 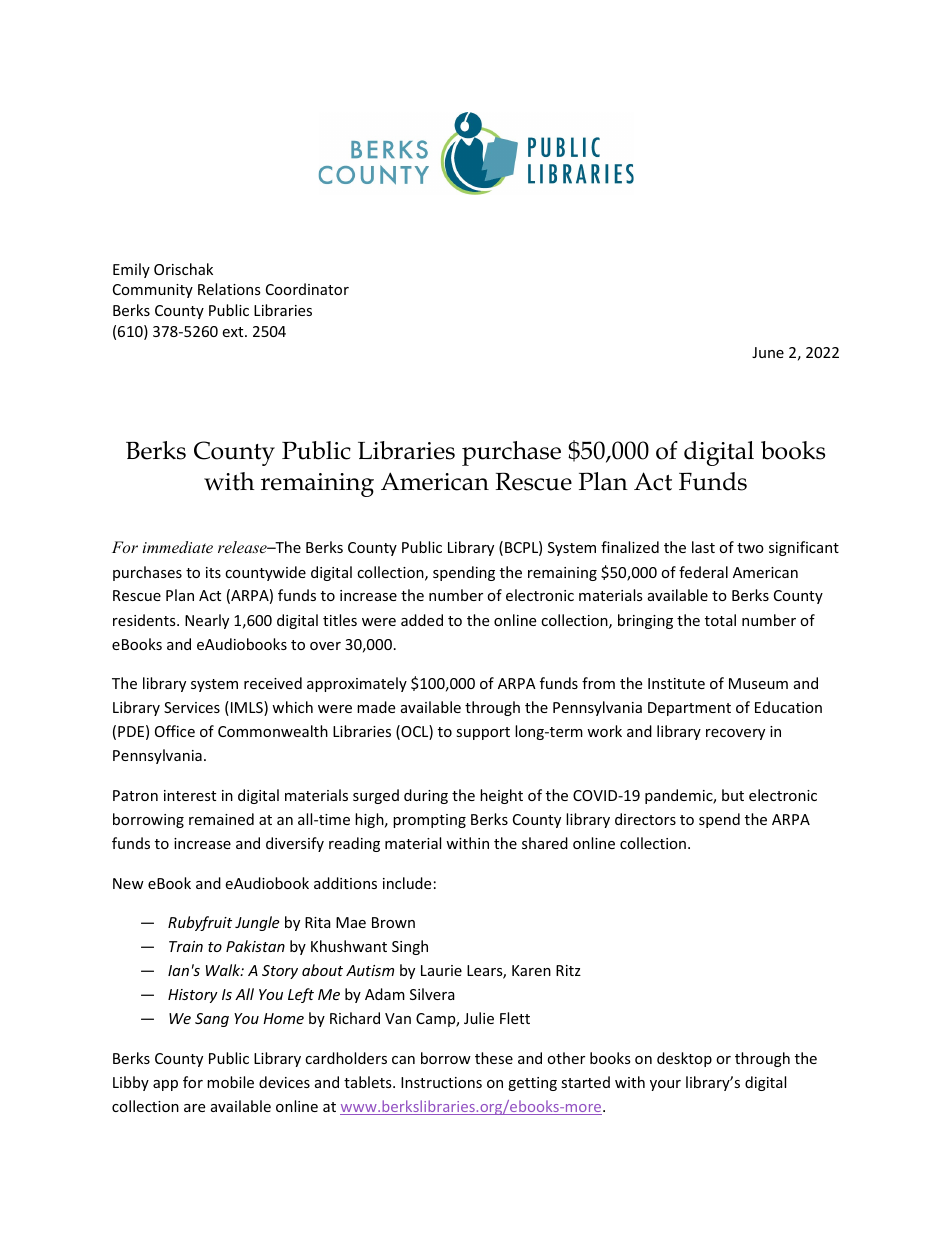 I want to click on these, so click(x=494, y=1058).
